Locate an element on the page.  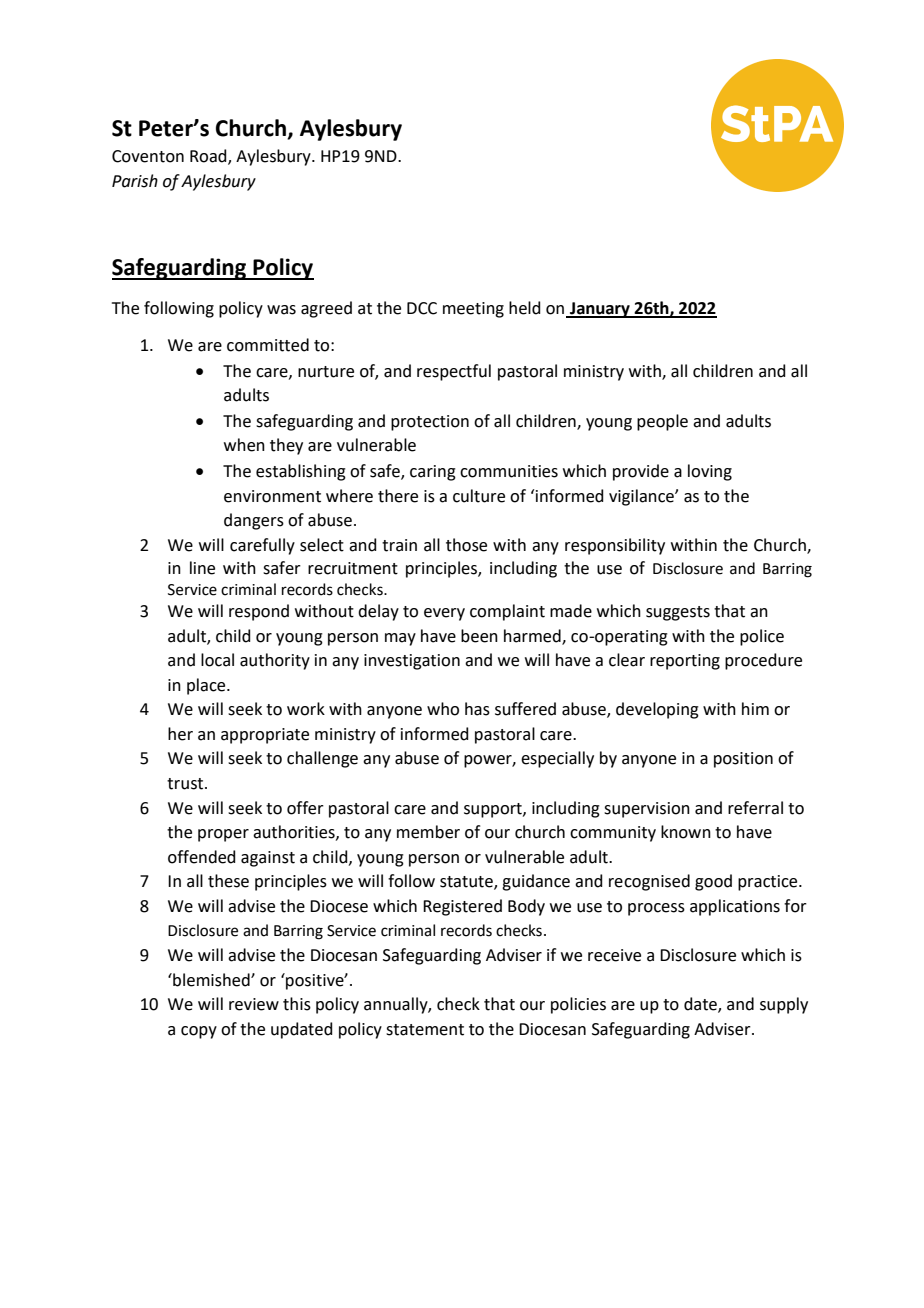
who is located at coordinates (443, 709).
